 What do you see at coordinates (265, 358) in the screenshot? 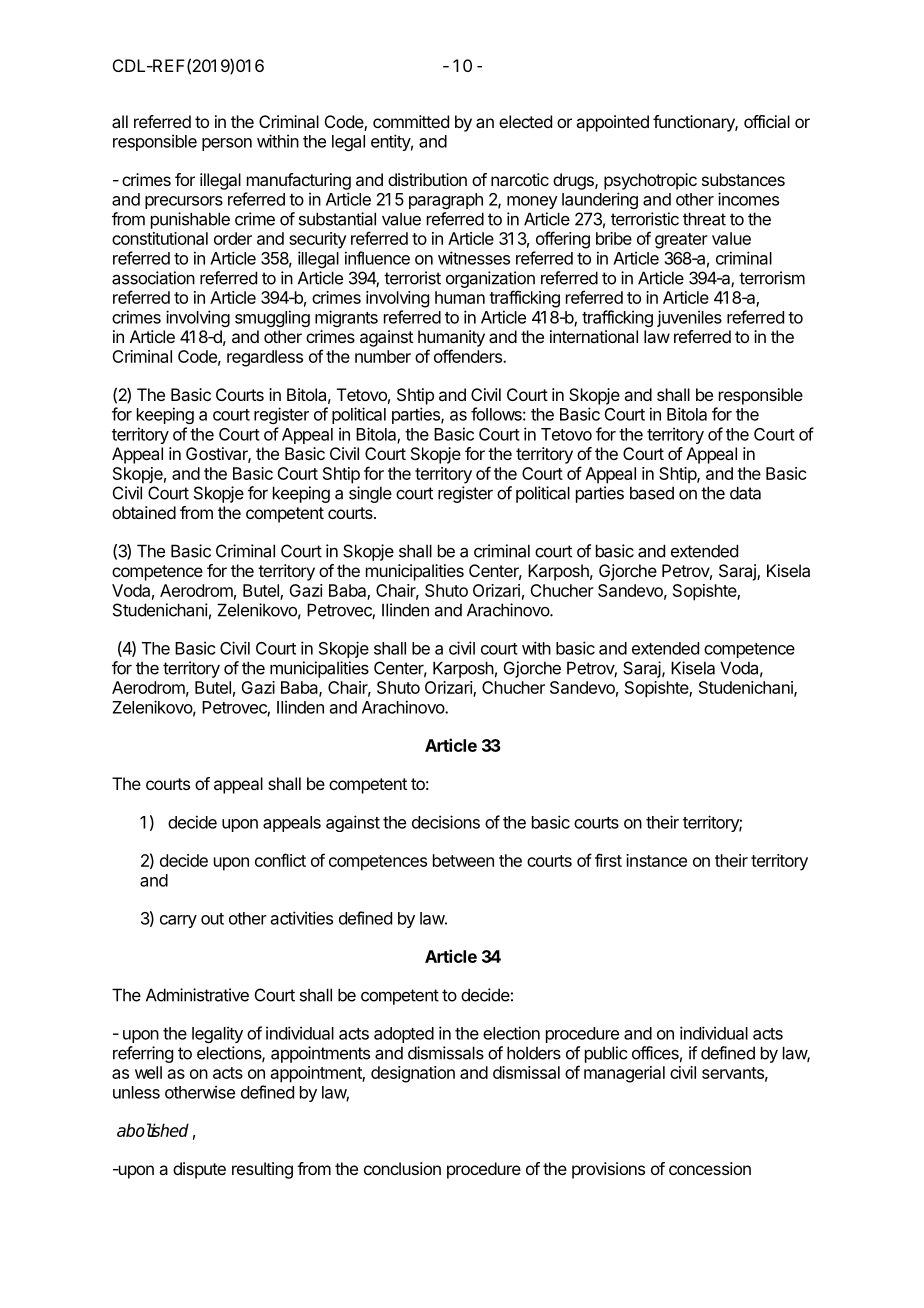
I see `regardless` at bounding box center [265, 358].
